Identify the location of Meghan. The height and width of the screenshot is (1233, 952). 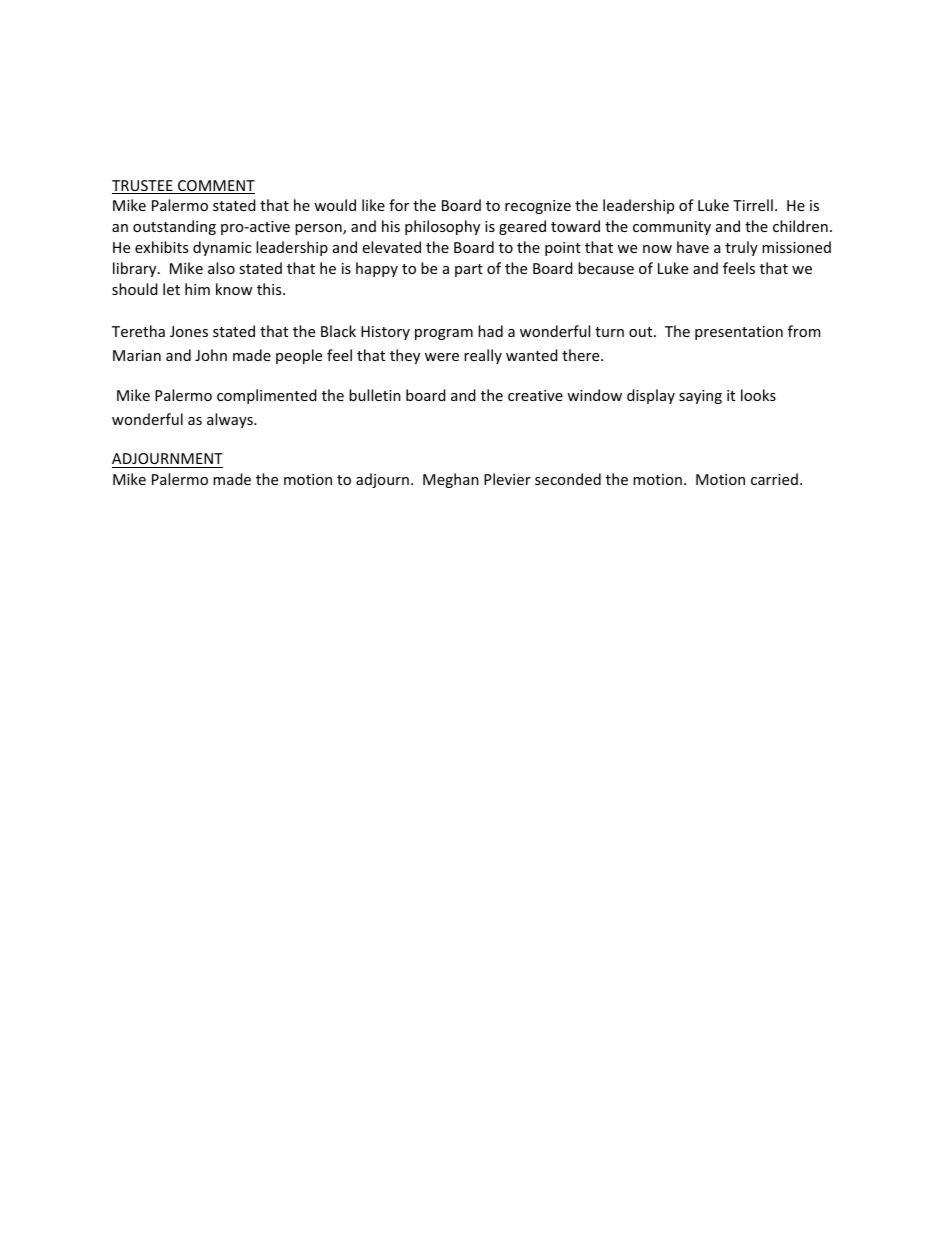
(451, 480).
